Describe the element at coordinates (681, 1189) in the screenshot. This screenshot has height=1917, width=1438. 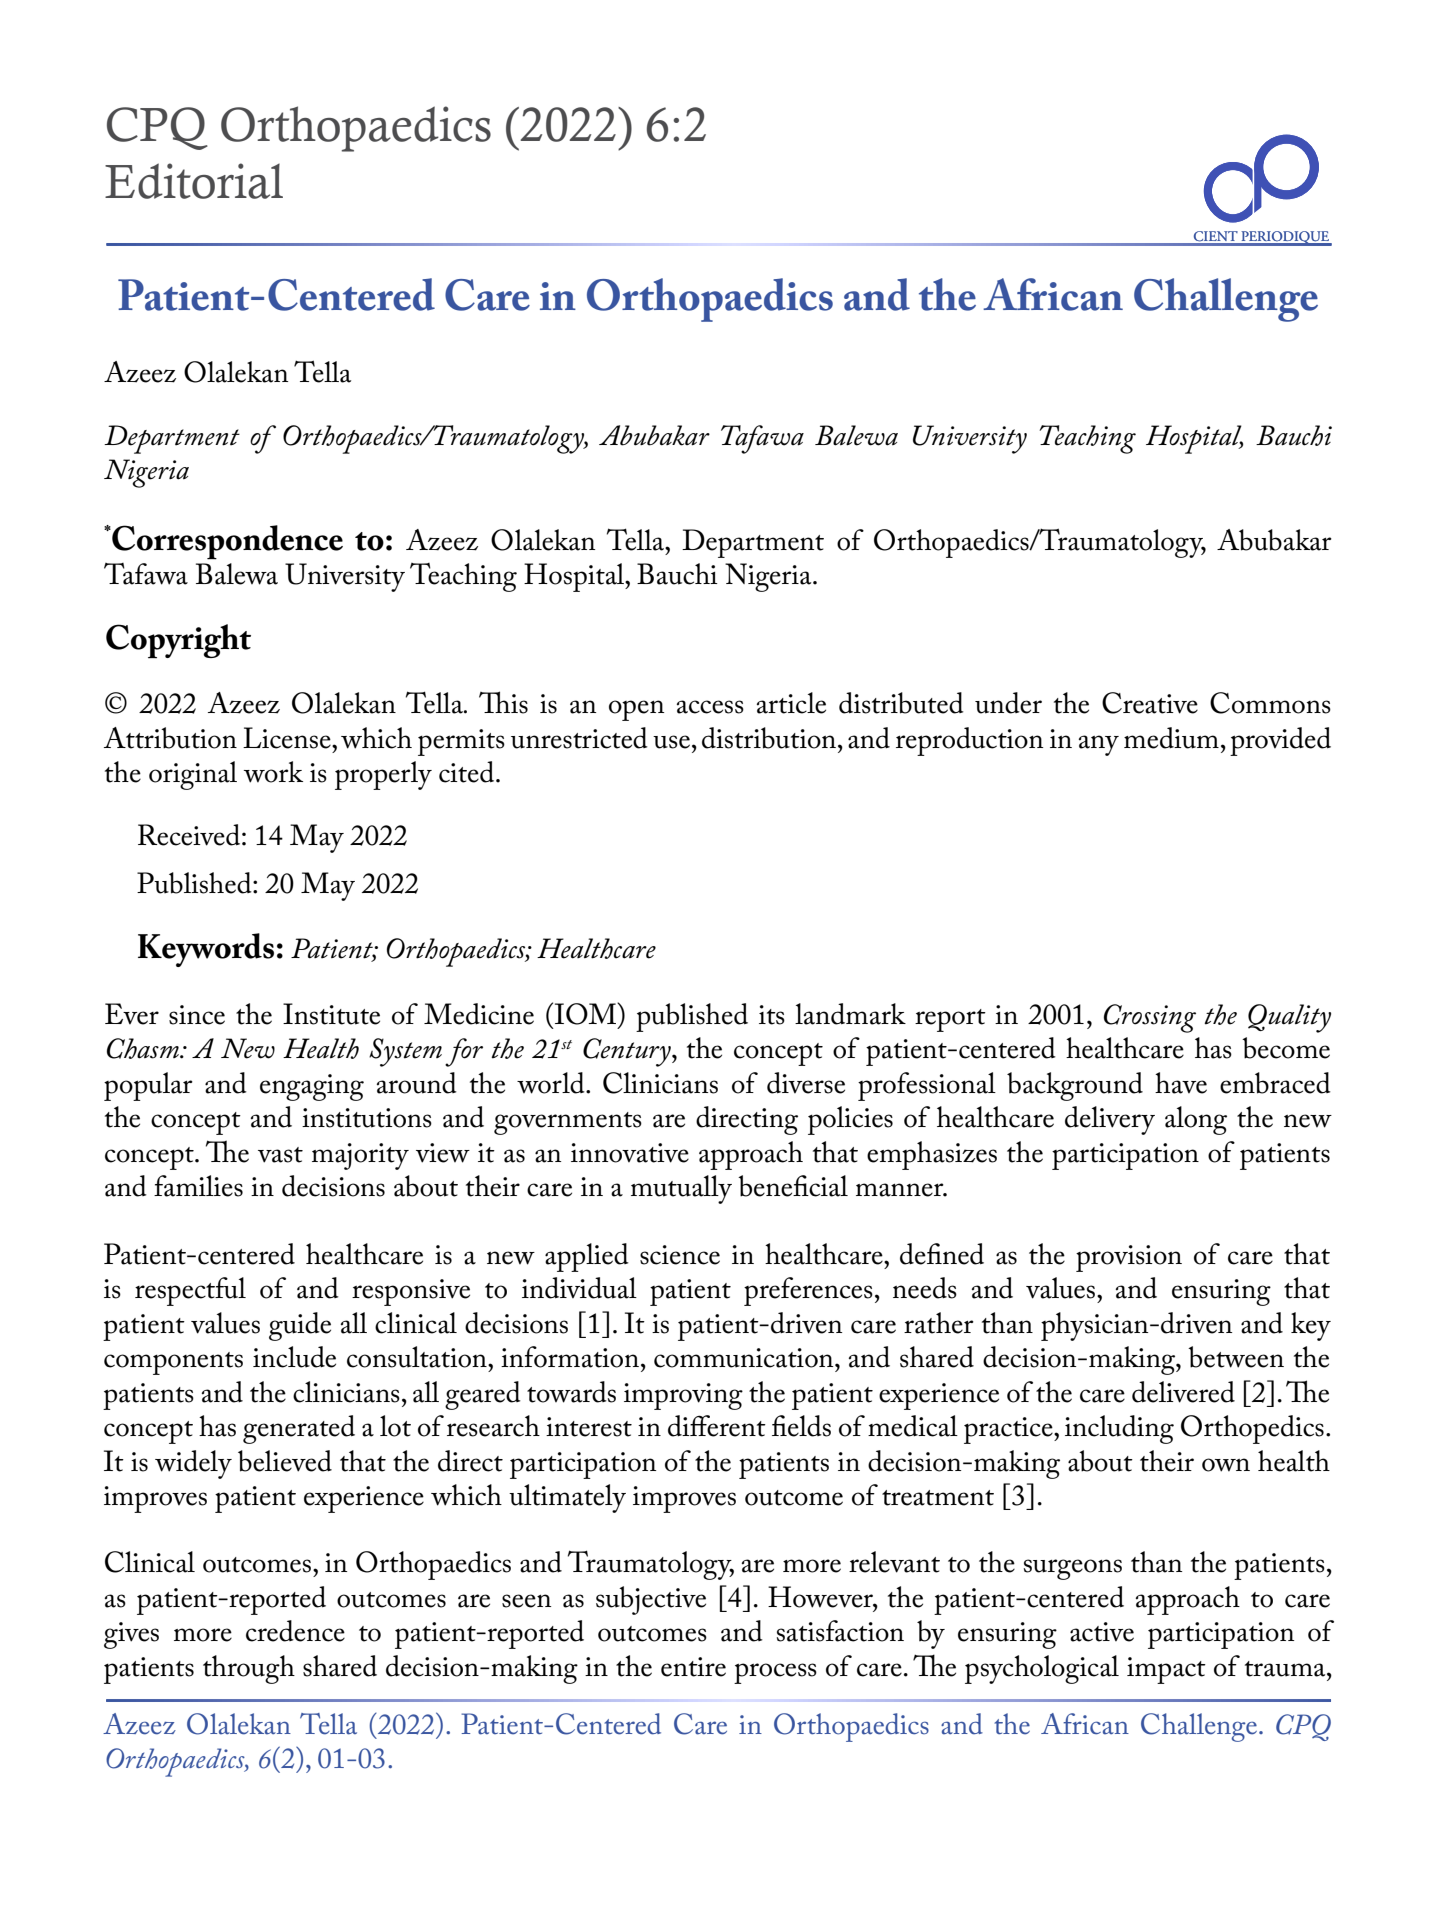
I see `mutually` at that location.
